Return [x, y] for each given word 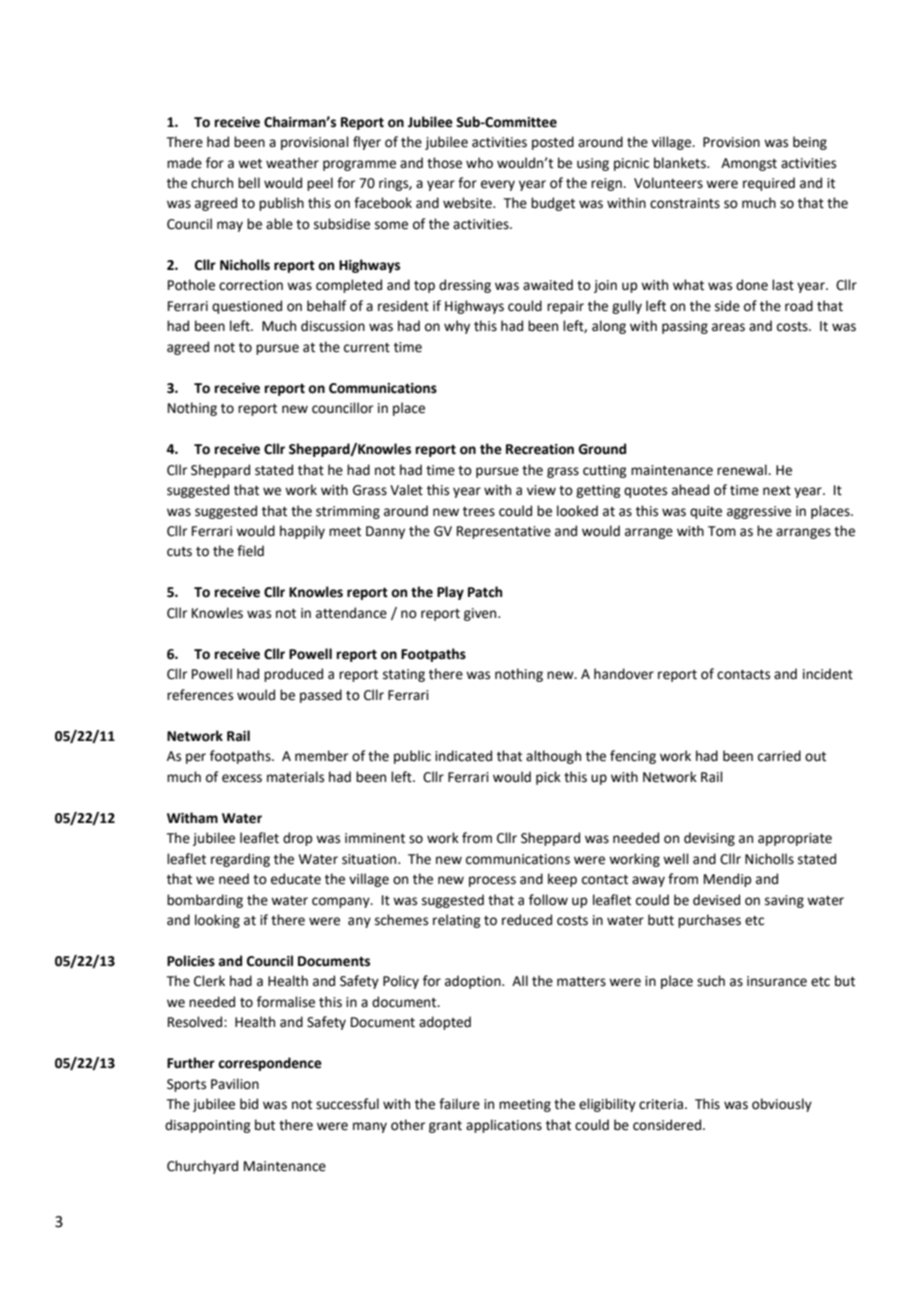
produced [293, 675]
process [492, 881]
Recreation [540, 449]
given [481, 614]
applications [504, 1126]
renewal [743, 470]
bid [249, 1104]
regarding [240, 860]
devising [709, 839]
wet [250, 164]
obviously [782, 1105]
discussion [333, 326]
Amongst [749, 164]
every [498, 185]
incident [828, 674]
